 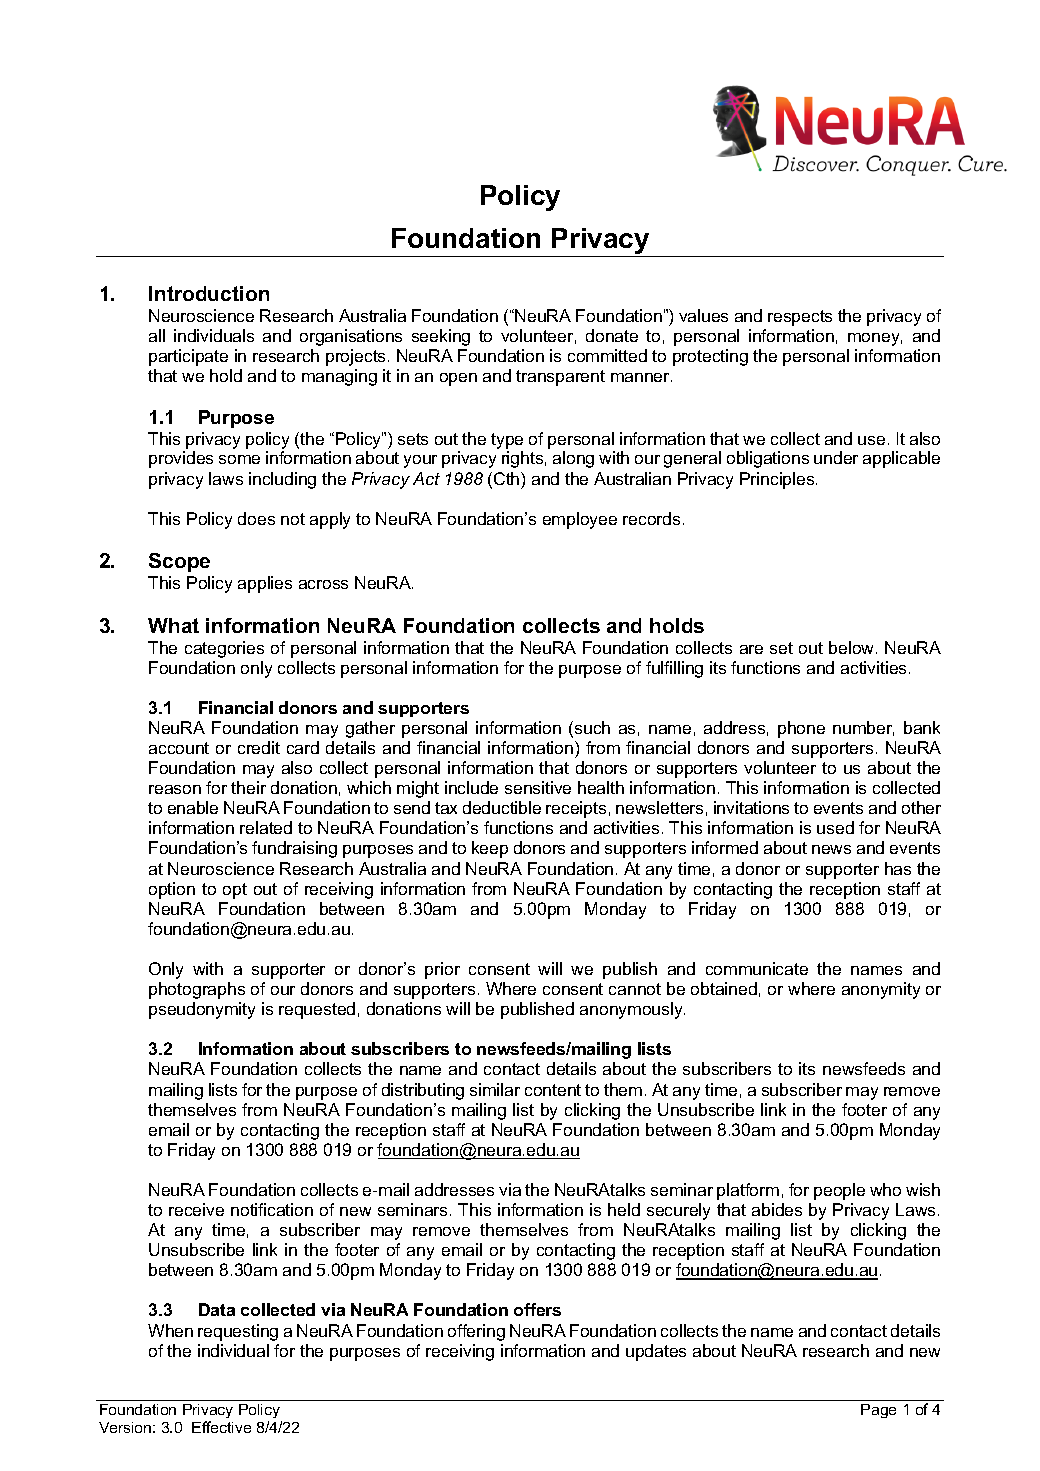 I want to click on Effective, so click(x=221, y=1427).
